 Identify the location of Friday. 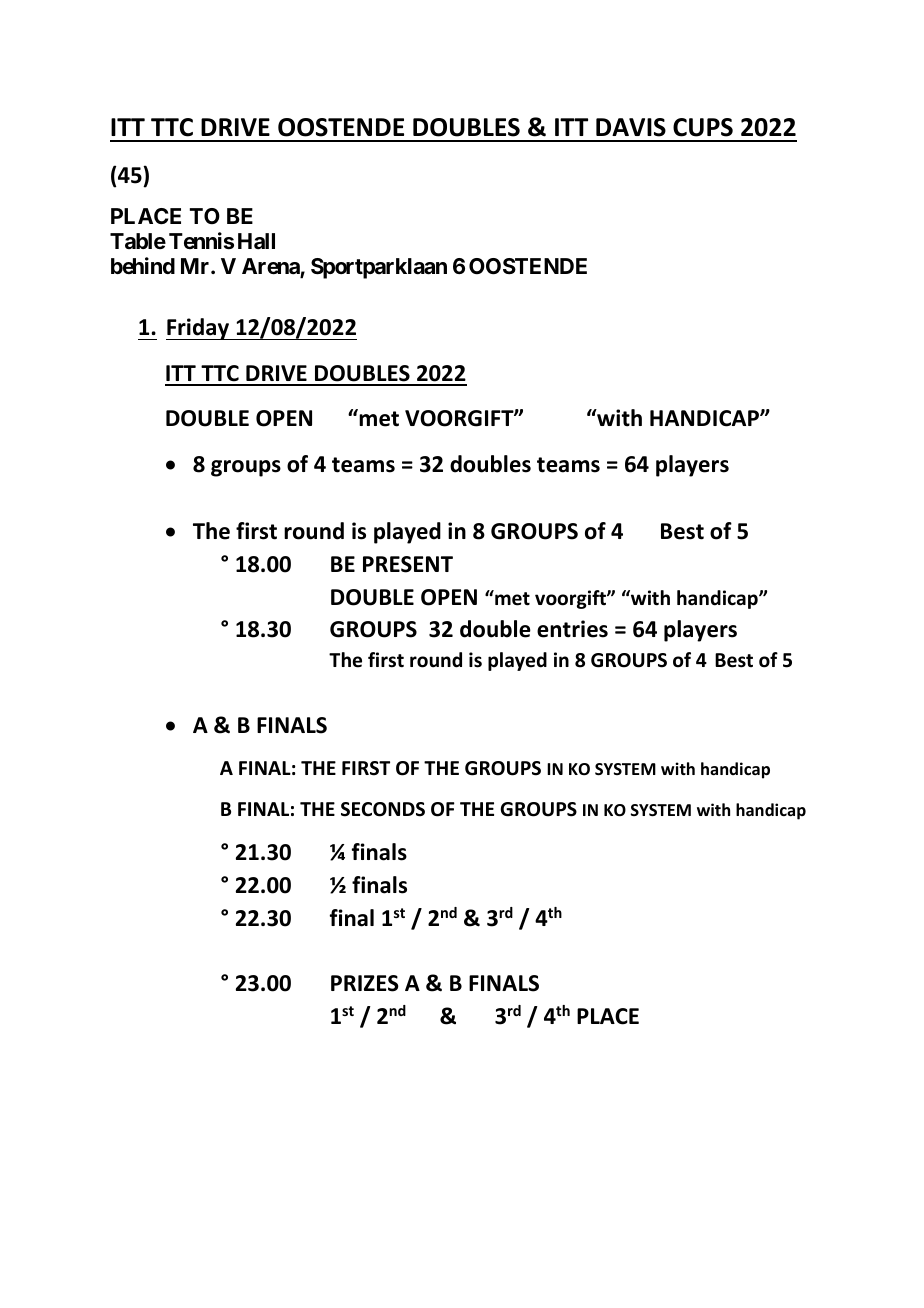
(198, 329).
